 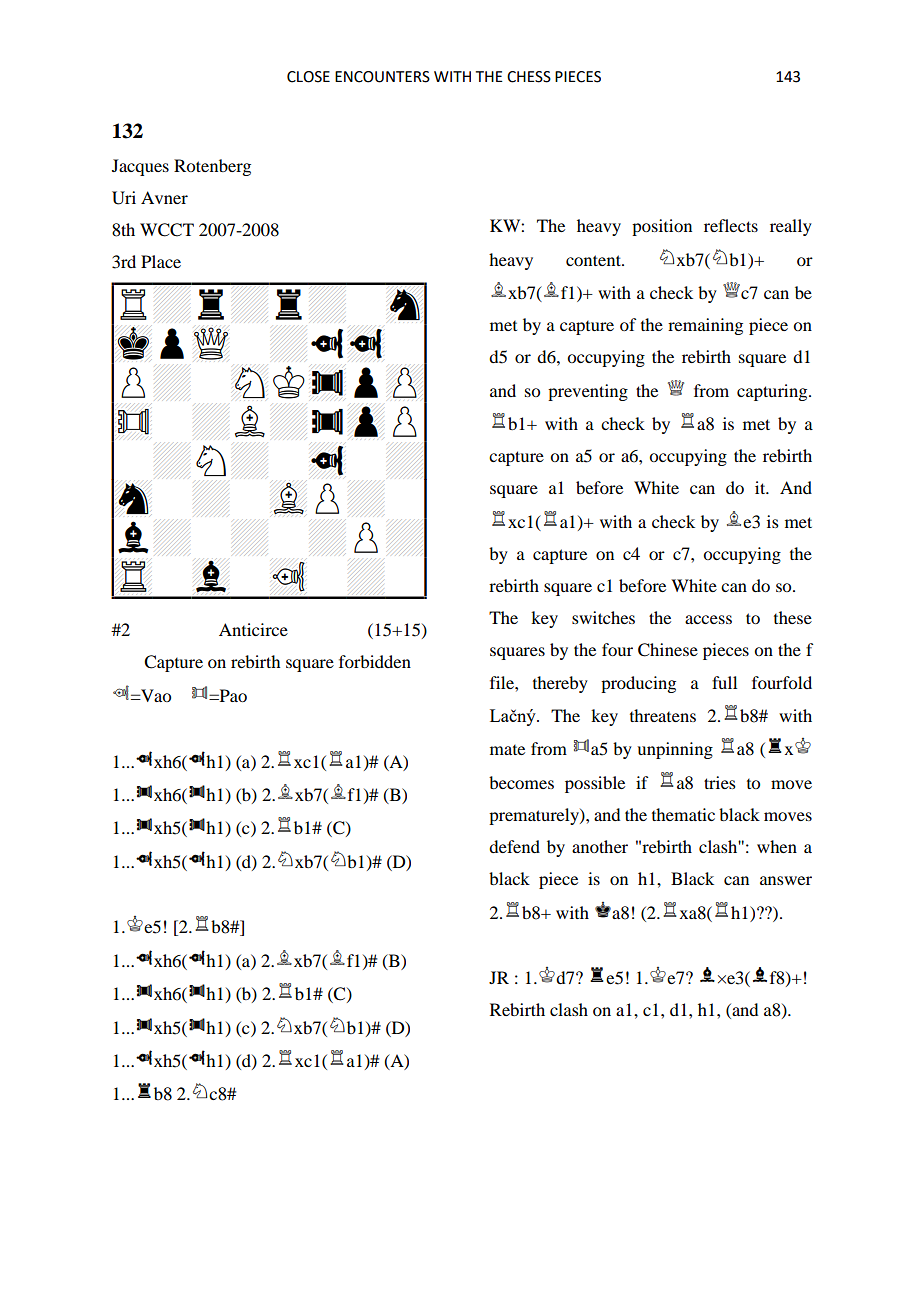 What do you see at coordinates (603, 617) in the image?
I see `switches` at bounding box center [603, 617].
